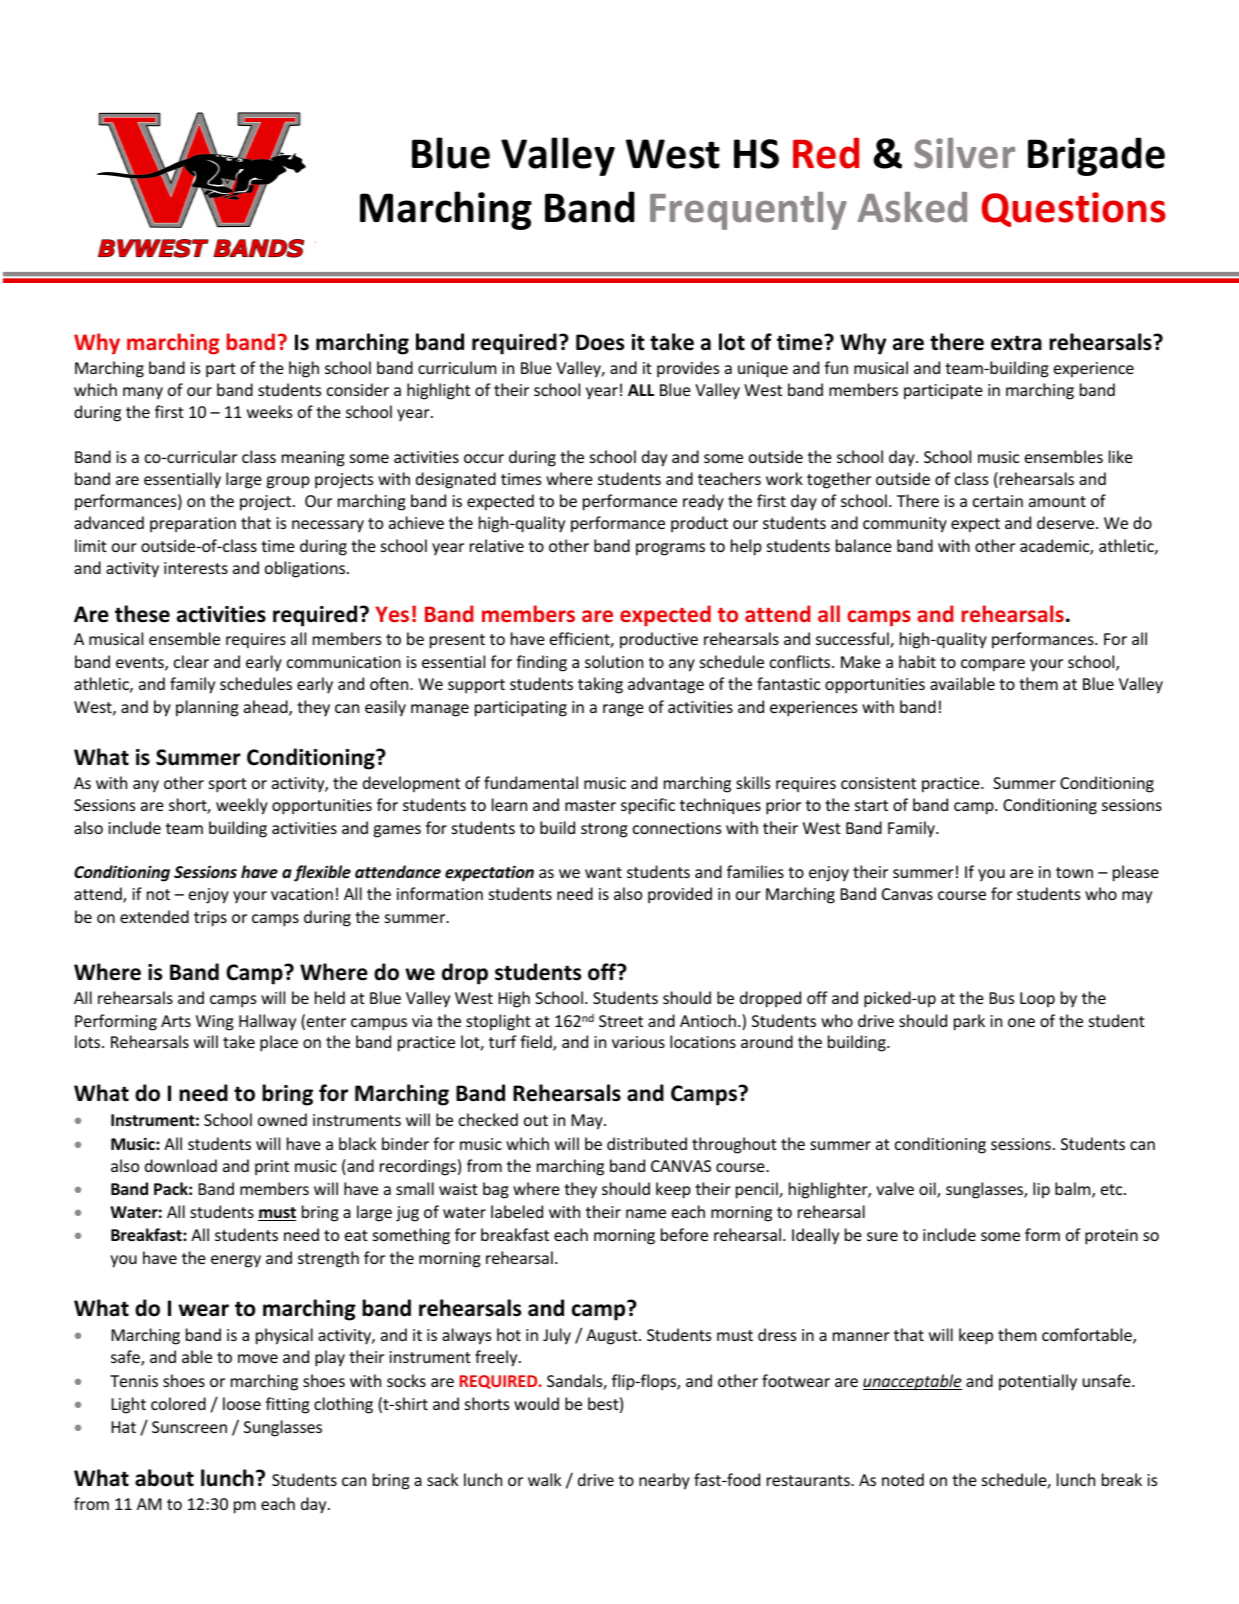 Image resolution: width=1239 pixels, height=1604 pixels. What do you see at coordinates (664, 1481) in the screenshot?
I see `nearby` at bounding box center [664, 1481].
